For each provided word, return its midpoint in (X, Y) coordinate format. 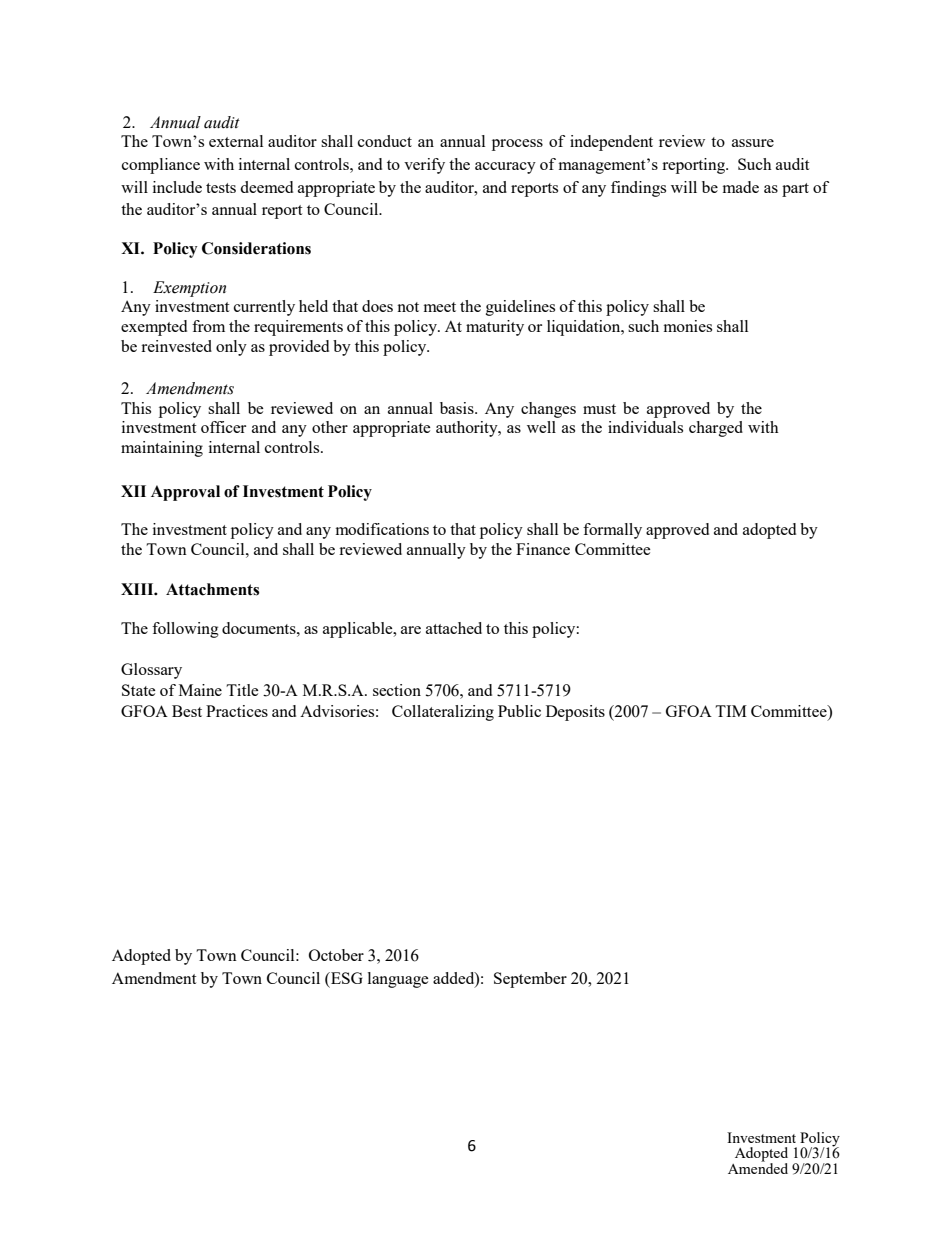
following (185, 630)
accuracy (505, 168)
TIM (731, 711)
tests (221, 188)
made (741, 187)
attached (454, 628)
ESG (346, 978)
